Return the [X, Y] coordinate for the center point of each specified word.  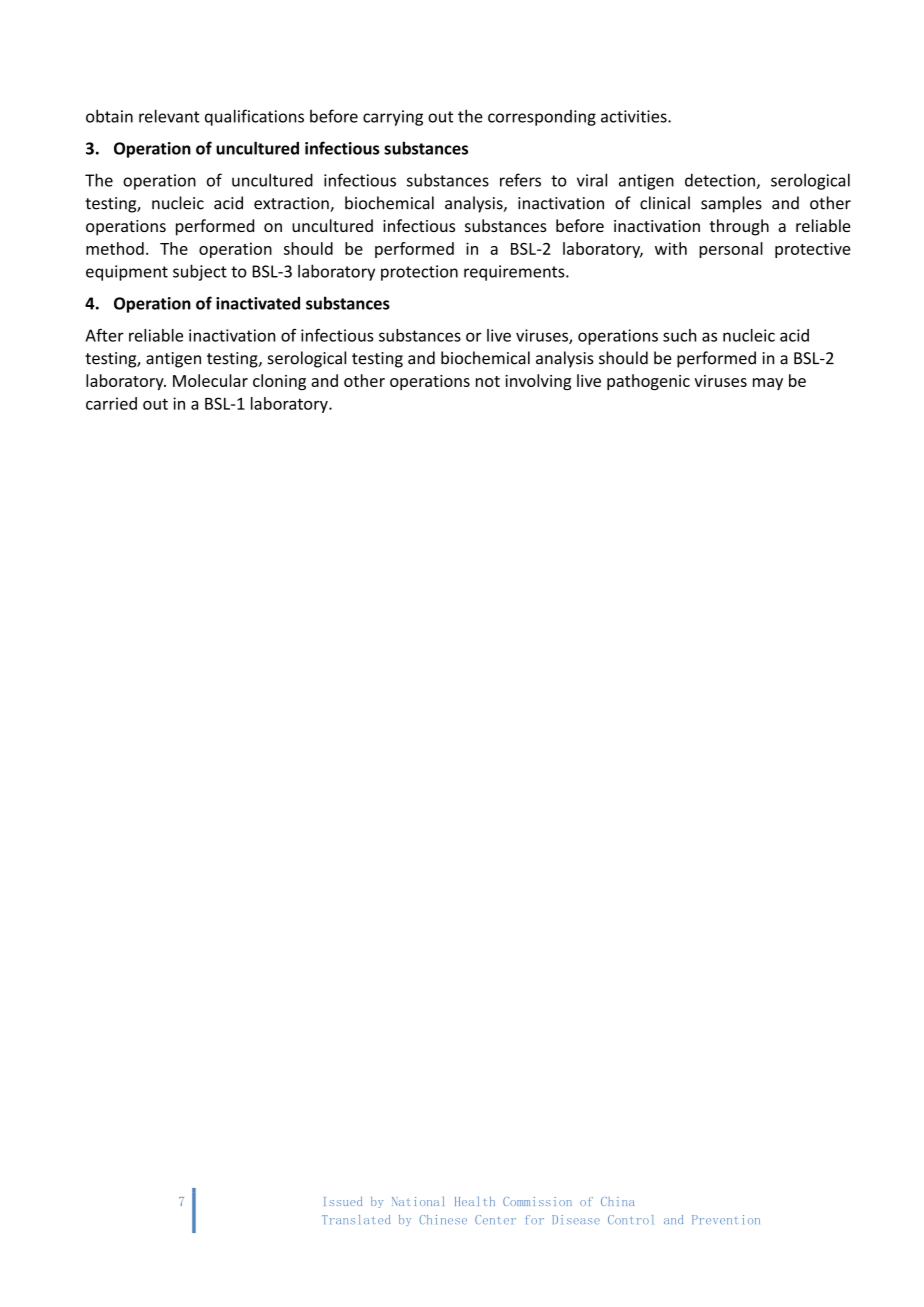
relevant [169, 116]
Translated [356, 1219]
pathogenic [648, 382]
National [418, 1201]
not [488, 381]
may [768, 384]
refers [520, 180]
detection [721, 181]
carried [111, 403]
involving [538, 382]
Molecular [210, 380]
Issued [343, 1201]
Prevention [726, 1219]
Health [475, 1201]
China [618, 1201]
